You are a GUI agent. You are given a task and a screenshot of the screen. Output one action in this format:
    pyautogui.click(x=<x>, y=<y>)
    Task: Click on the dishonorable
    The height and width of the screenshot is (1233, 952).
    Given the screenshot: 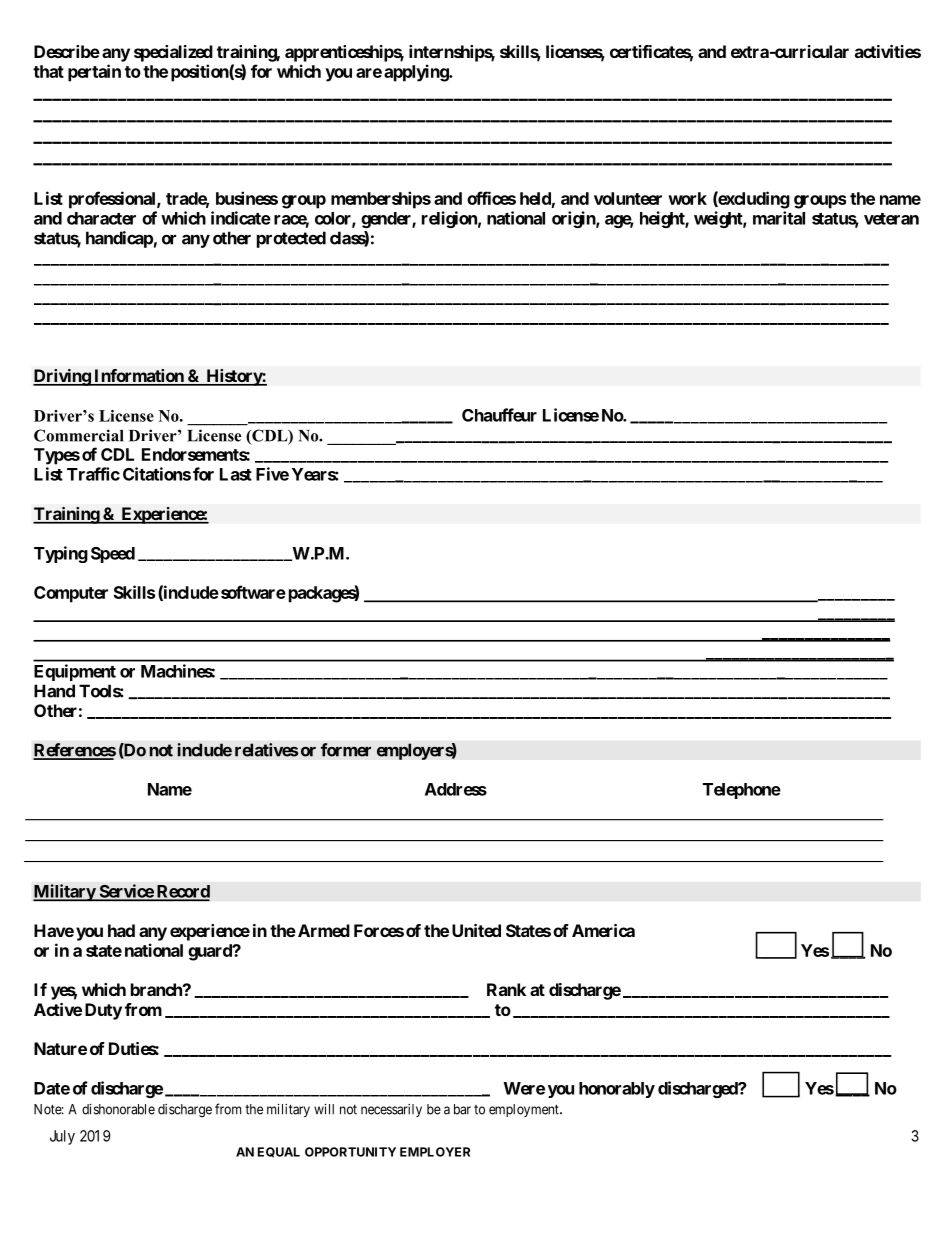 What is the action you would take?
    pyautogui.click(x=118, y=1109)
